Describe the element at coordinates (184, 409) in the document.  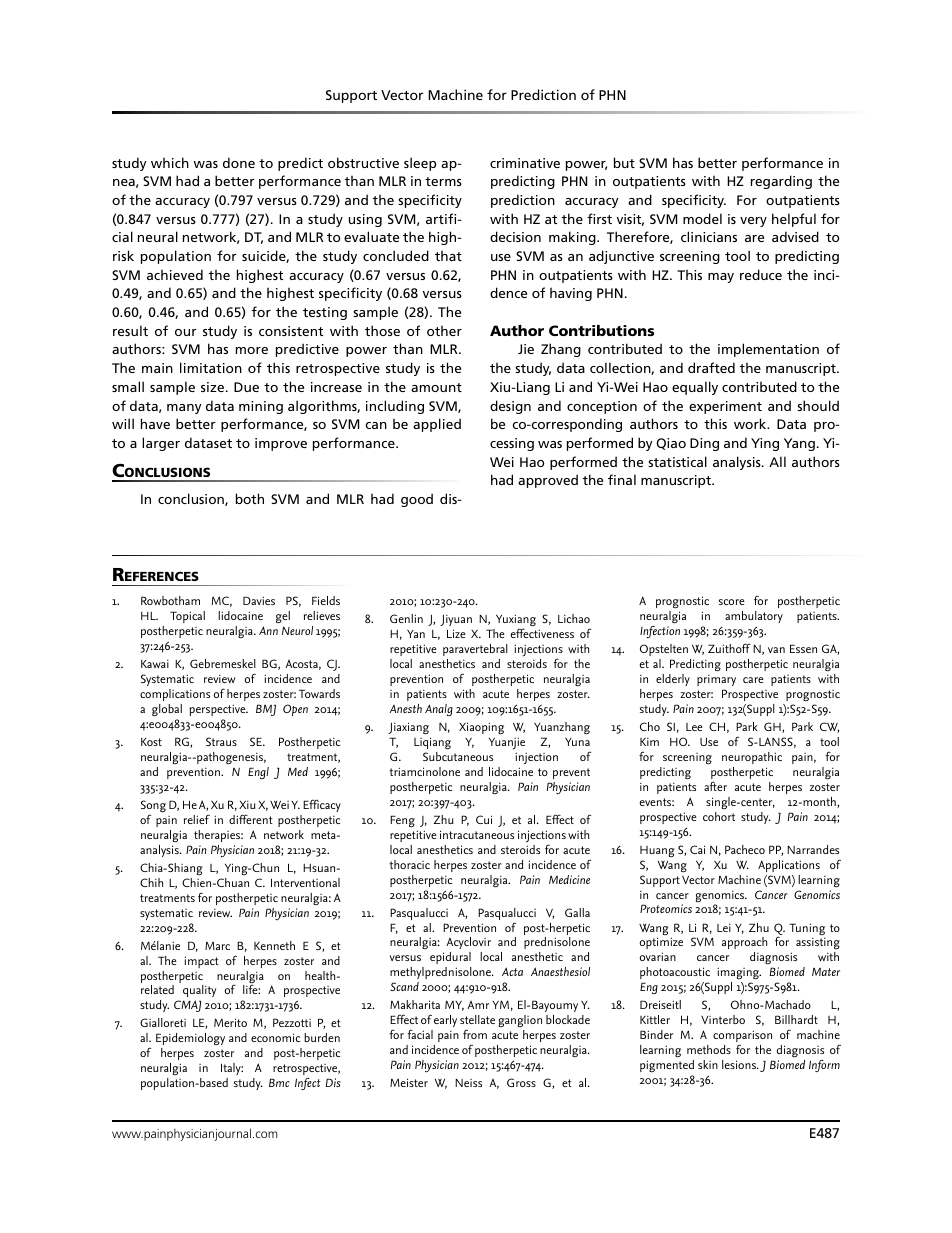
I see `many` at that location.
